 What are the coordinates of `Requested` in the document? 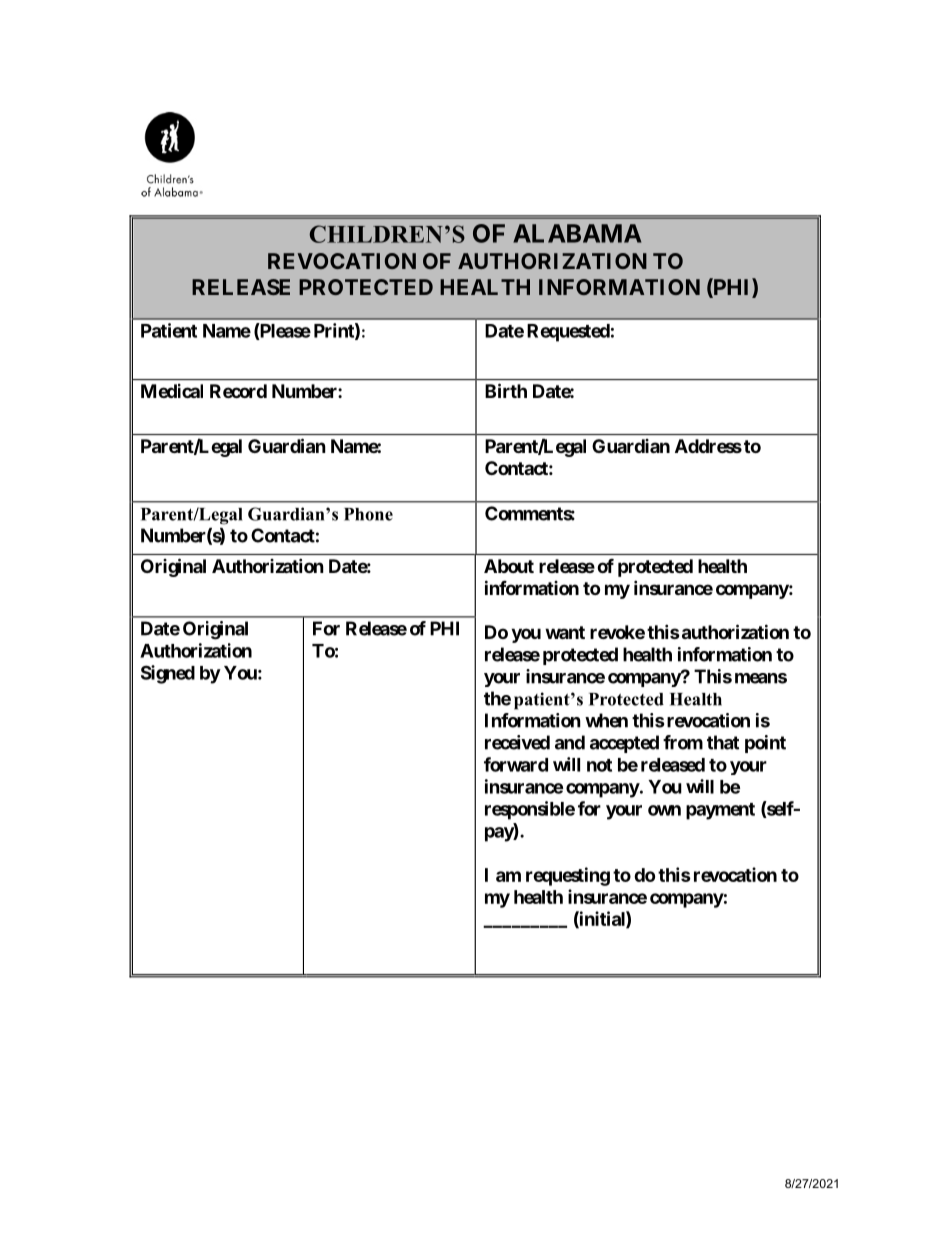 It's located at (568, 333).
